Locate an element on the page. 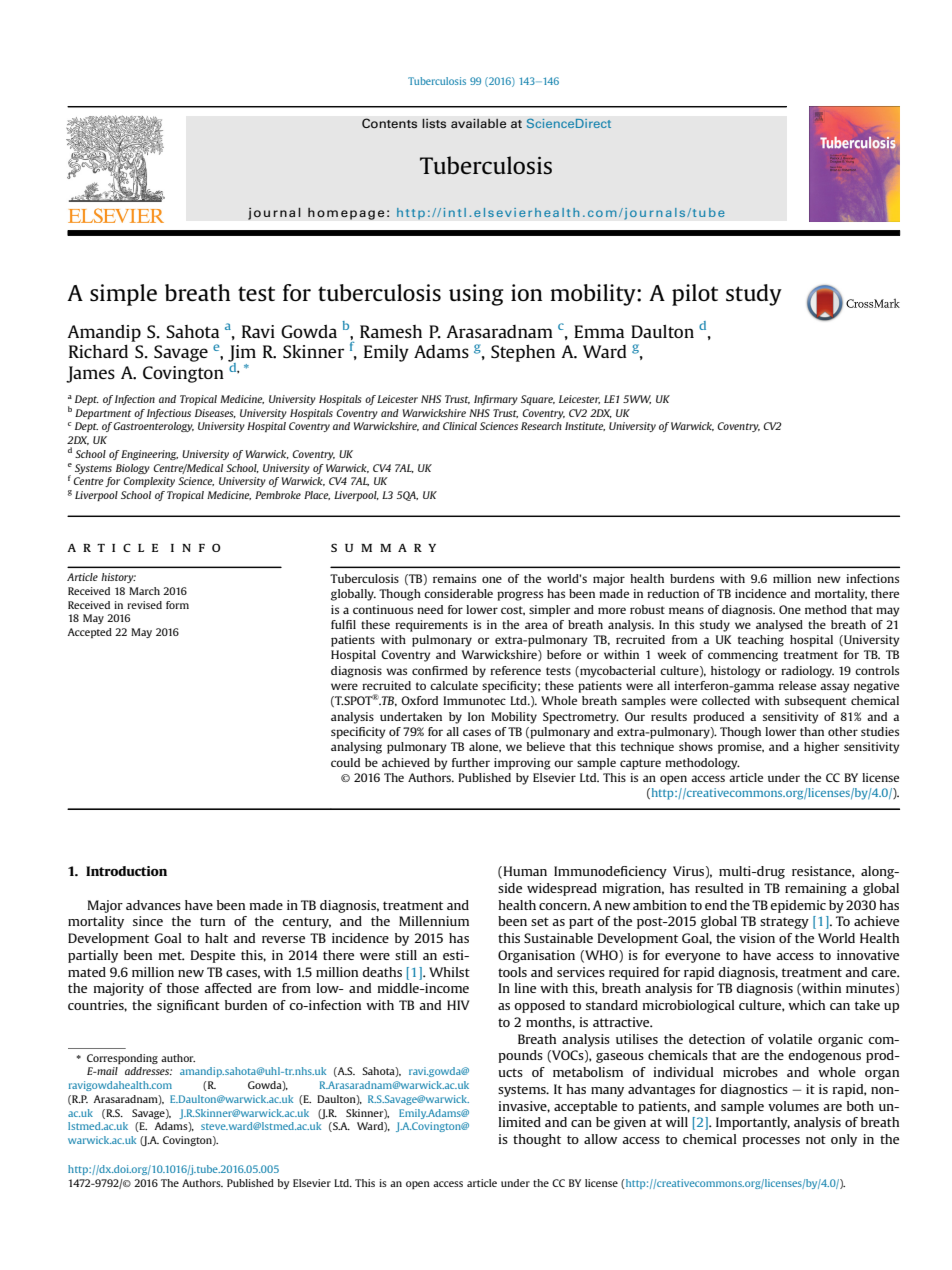 Image resolution: width=952 pixels, height=1270 pixels. higher is located at coordinates (821, 748).
